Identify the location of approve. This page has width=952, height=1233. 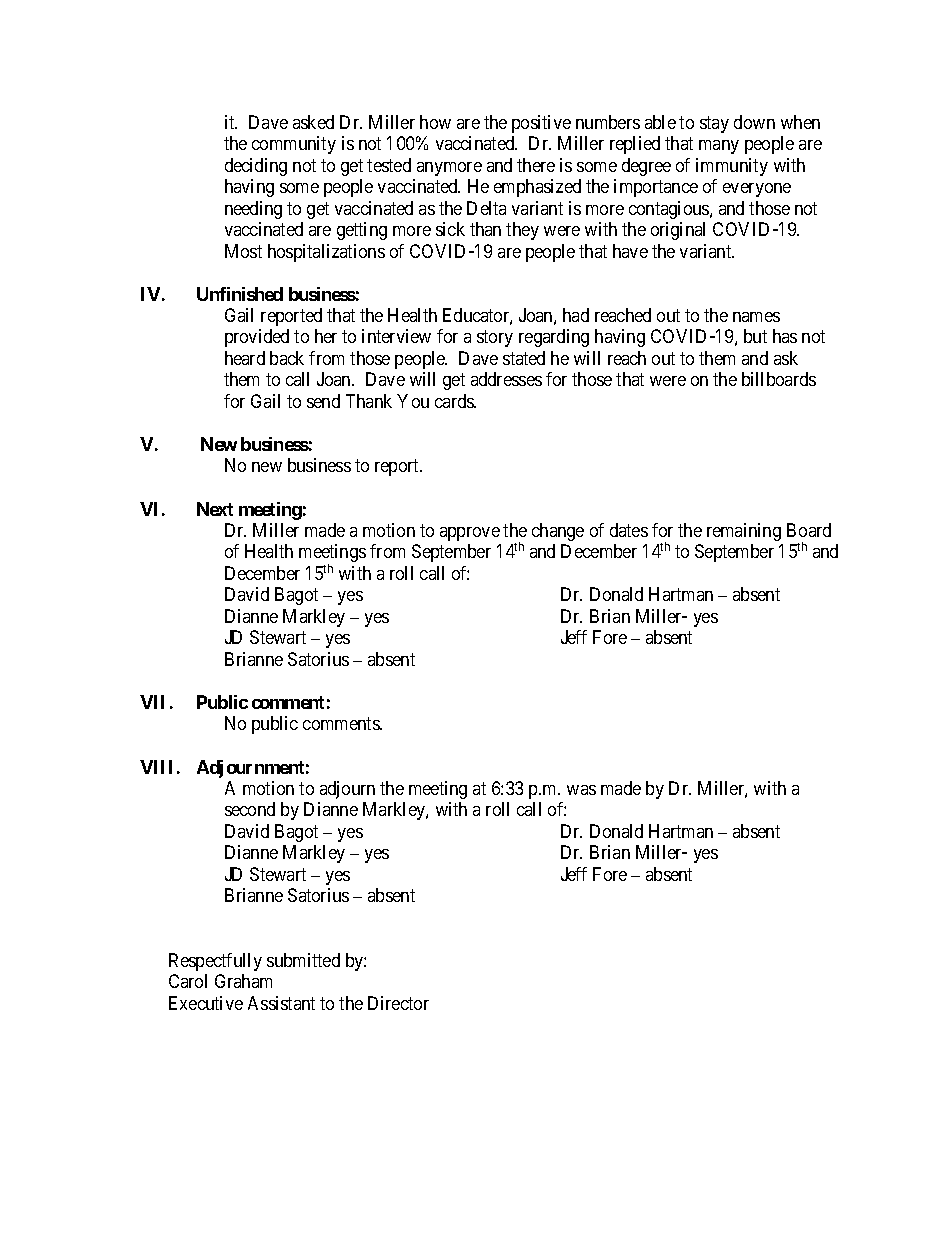
(470, 534).
